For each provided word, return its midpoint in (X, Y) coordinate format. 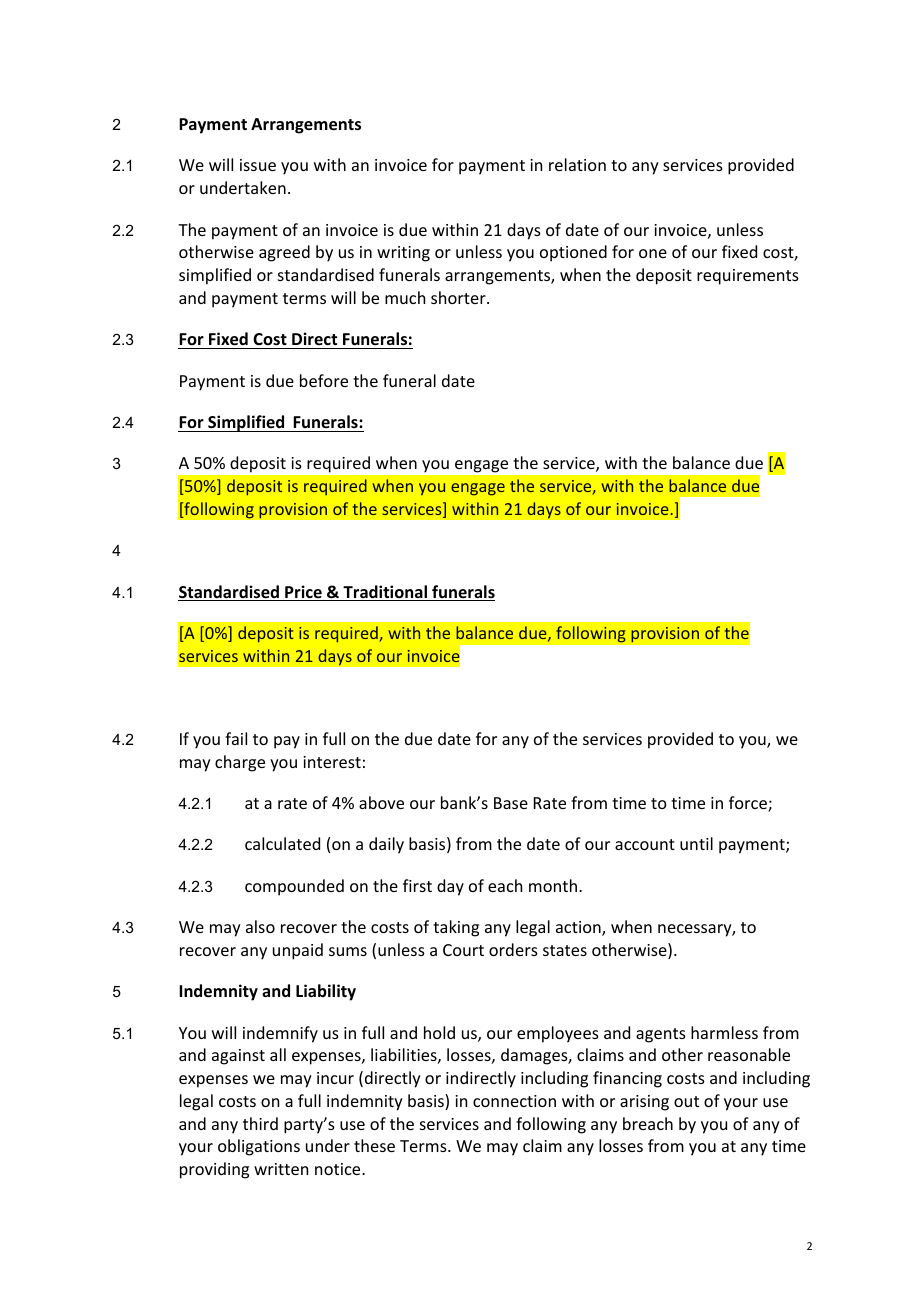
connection (514, 1101)
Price (303, 593)
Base (511, 803)
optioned (573, 253)
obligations (259, 1147)
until (696, 843)
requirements (748, 277)
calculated (282, 843)
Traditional (385, 593)
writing (403, 254)
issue (258, 165)
